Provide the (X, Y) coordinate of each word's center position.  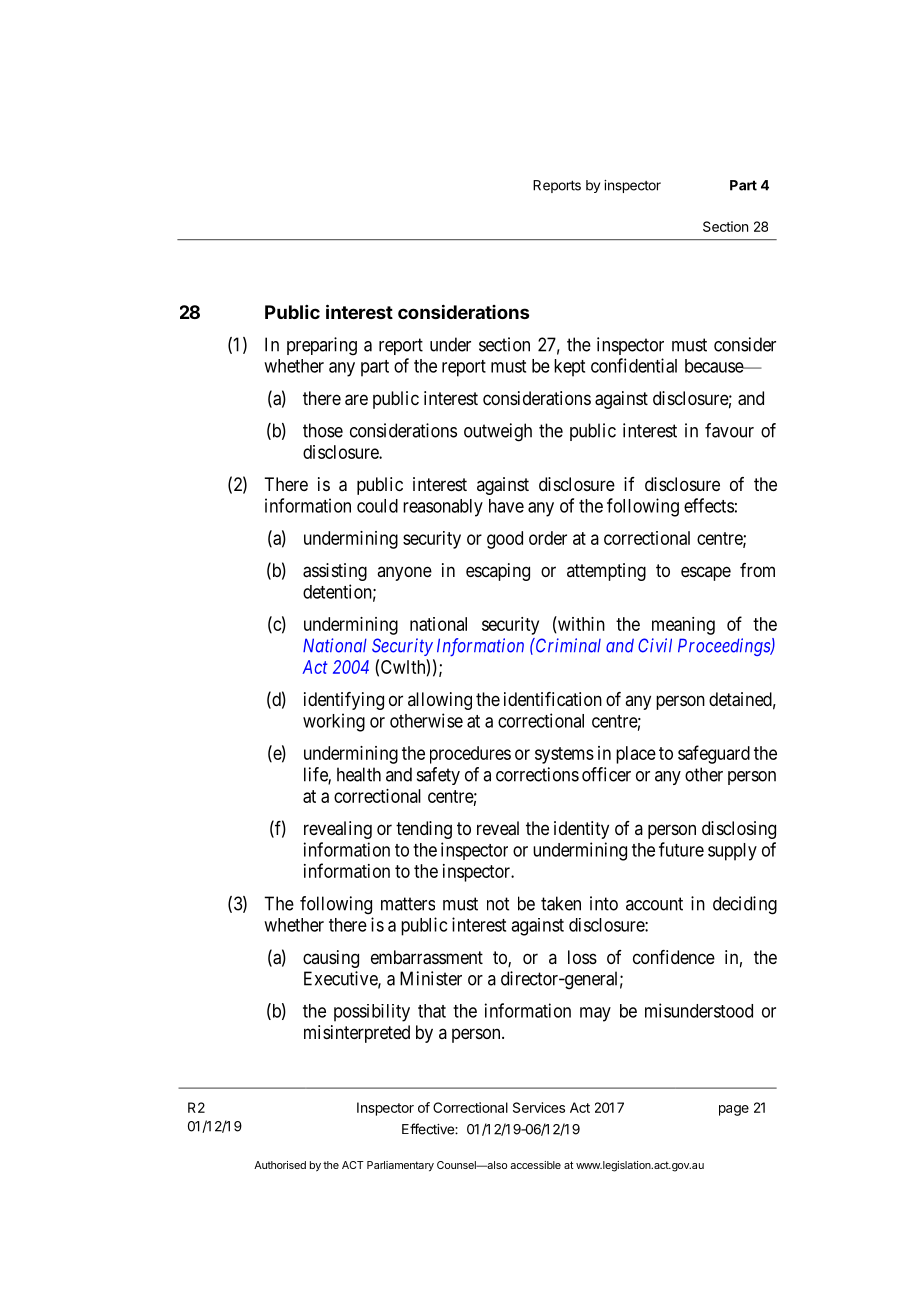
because (715, 366)
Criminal (567, 645)
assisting (335, 572)
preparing (322, 346)
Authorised (280, 1165)
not (498, 904)
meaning (683, 626)
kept (569, 368)
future (681, 849)
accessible (535, 1165)
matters (408, 904)
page (734, 1110)
